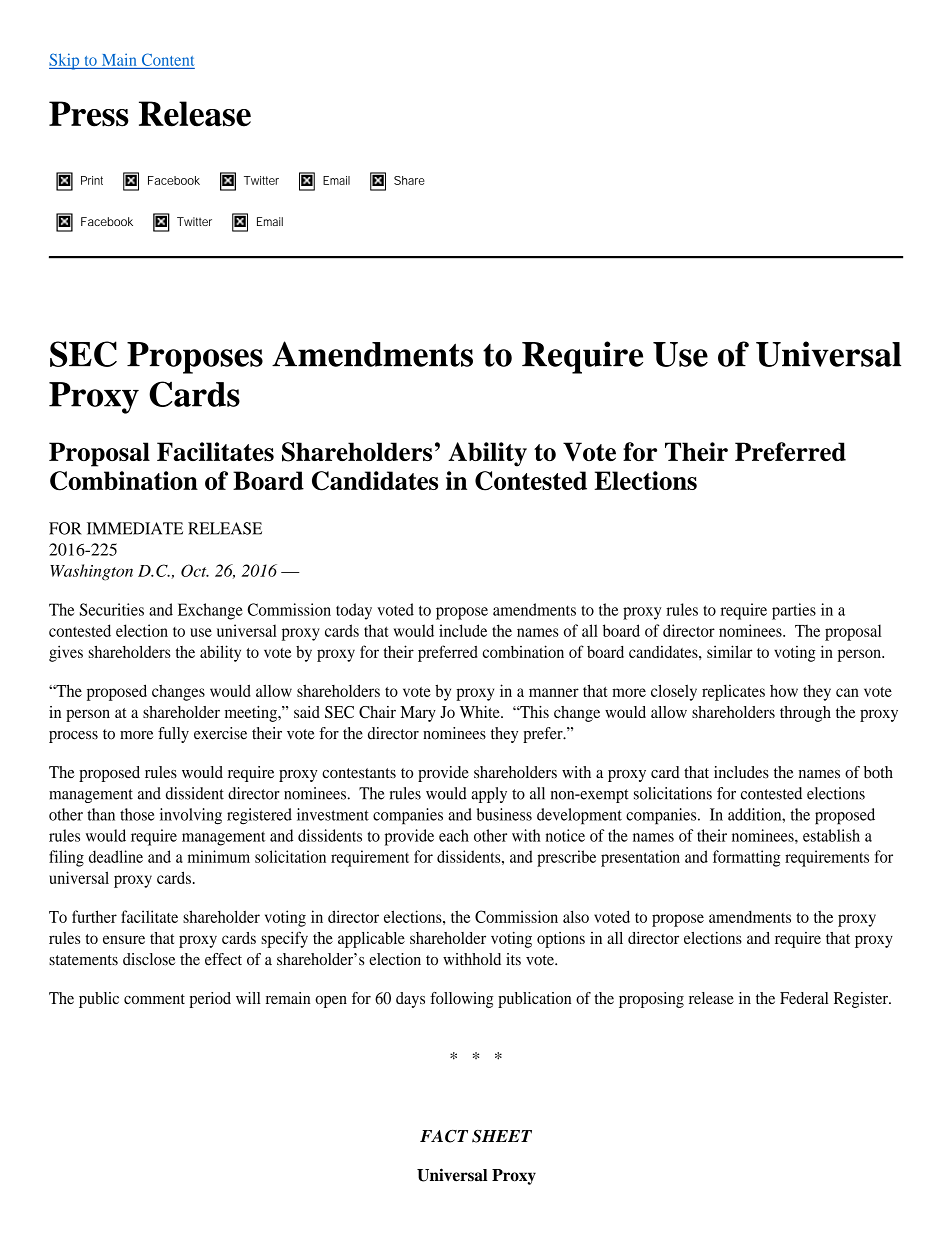 The width and height of the screenshot is (952, 1233). Describe the element at coordinates (92, 180) in the screenshot. I see `Print` at that location.
